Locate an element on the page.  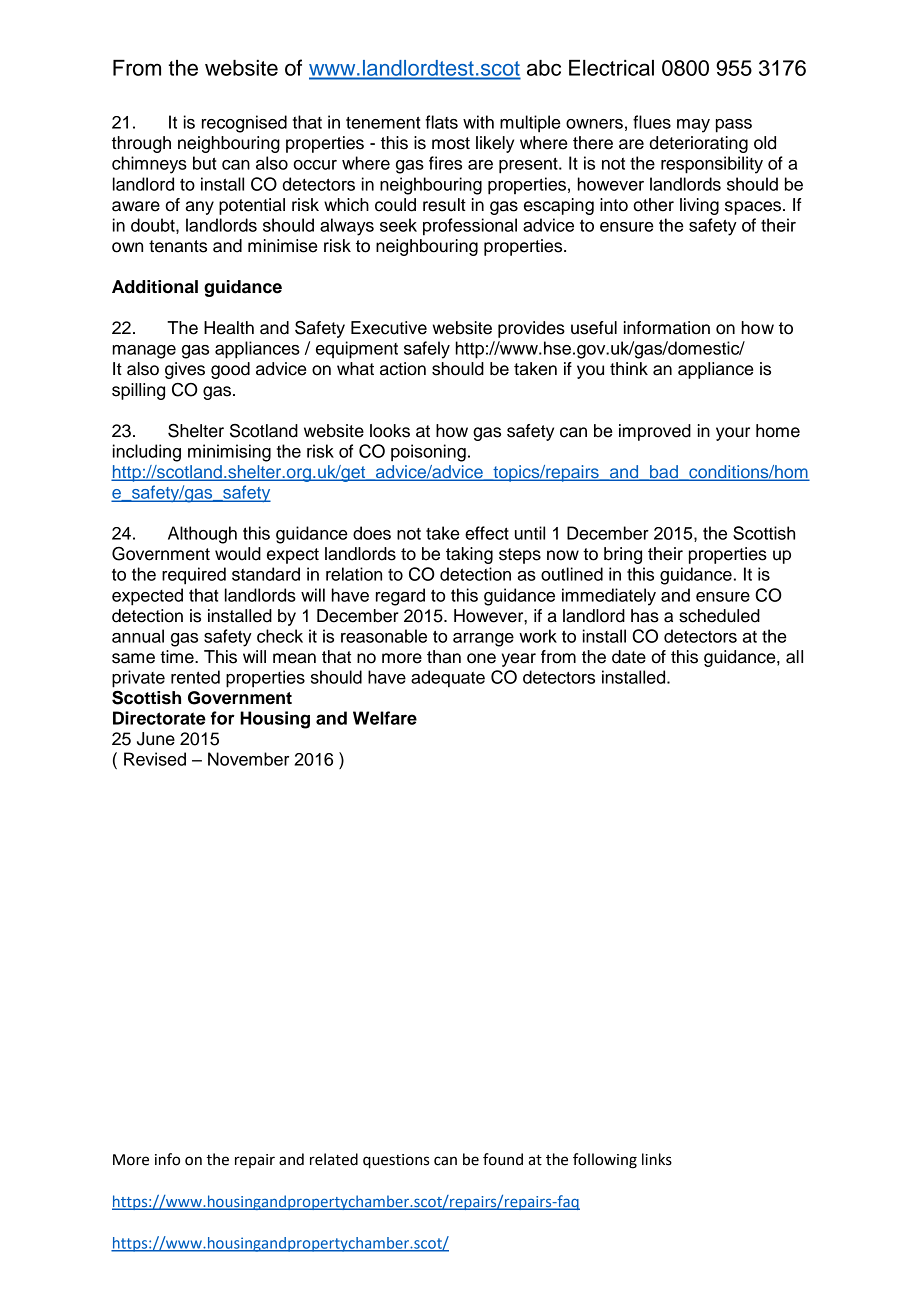
safely is located at coordinates (427, 350).
